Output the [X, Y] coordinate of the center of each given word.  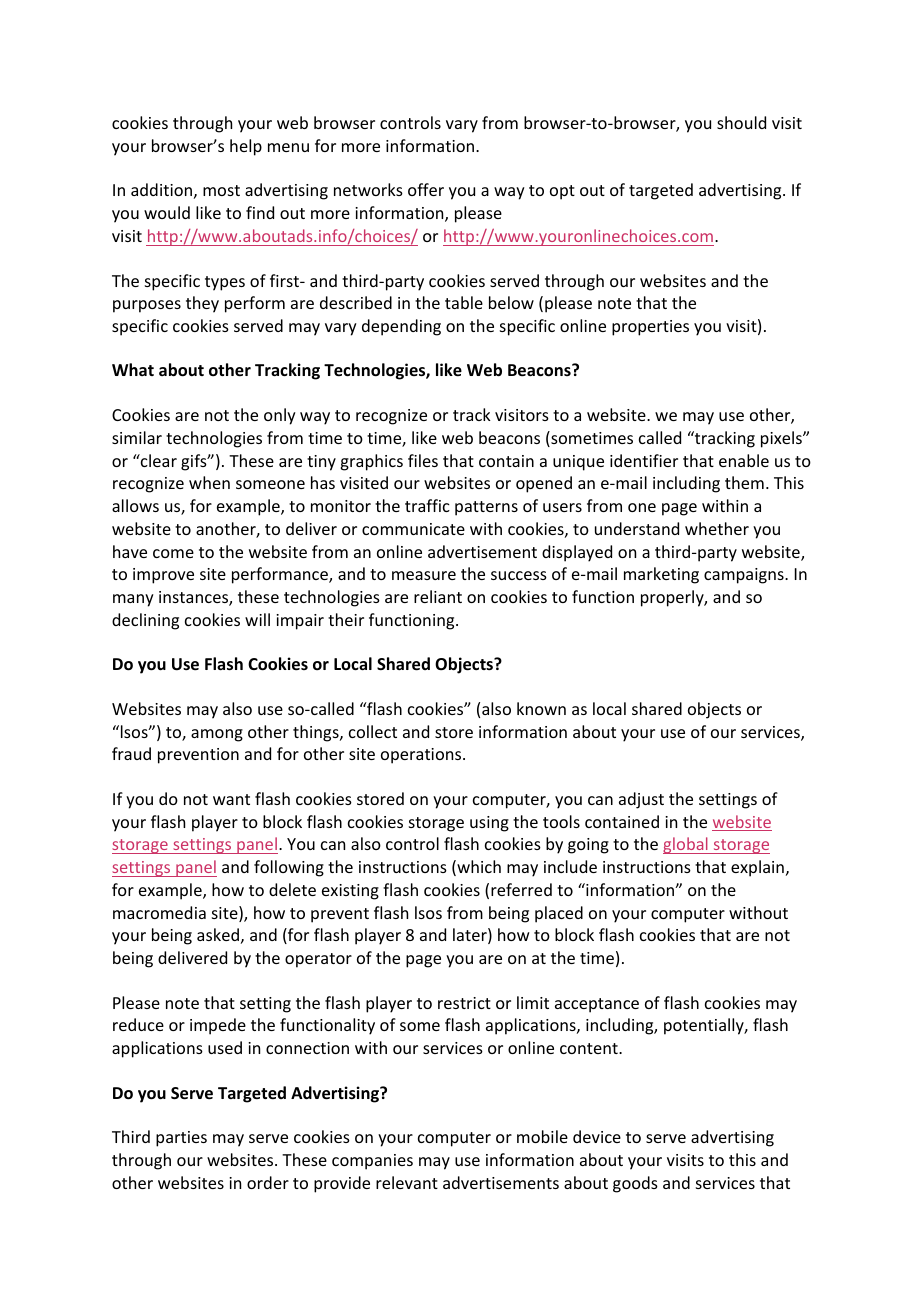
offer [426, 189]
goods [635, 1184]
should [741, 122]
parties [181, 1139]
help [246, 147]
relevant [407, 1182]
